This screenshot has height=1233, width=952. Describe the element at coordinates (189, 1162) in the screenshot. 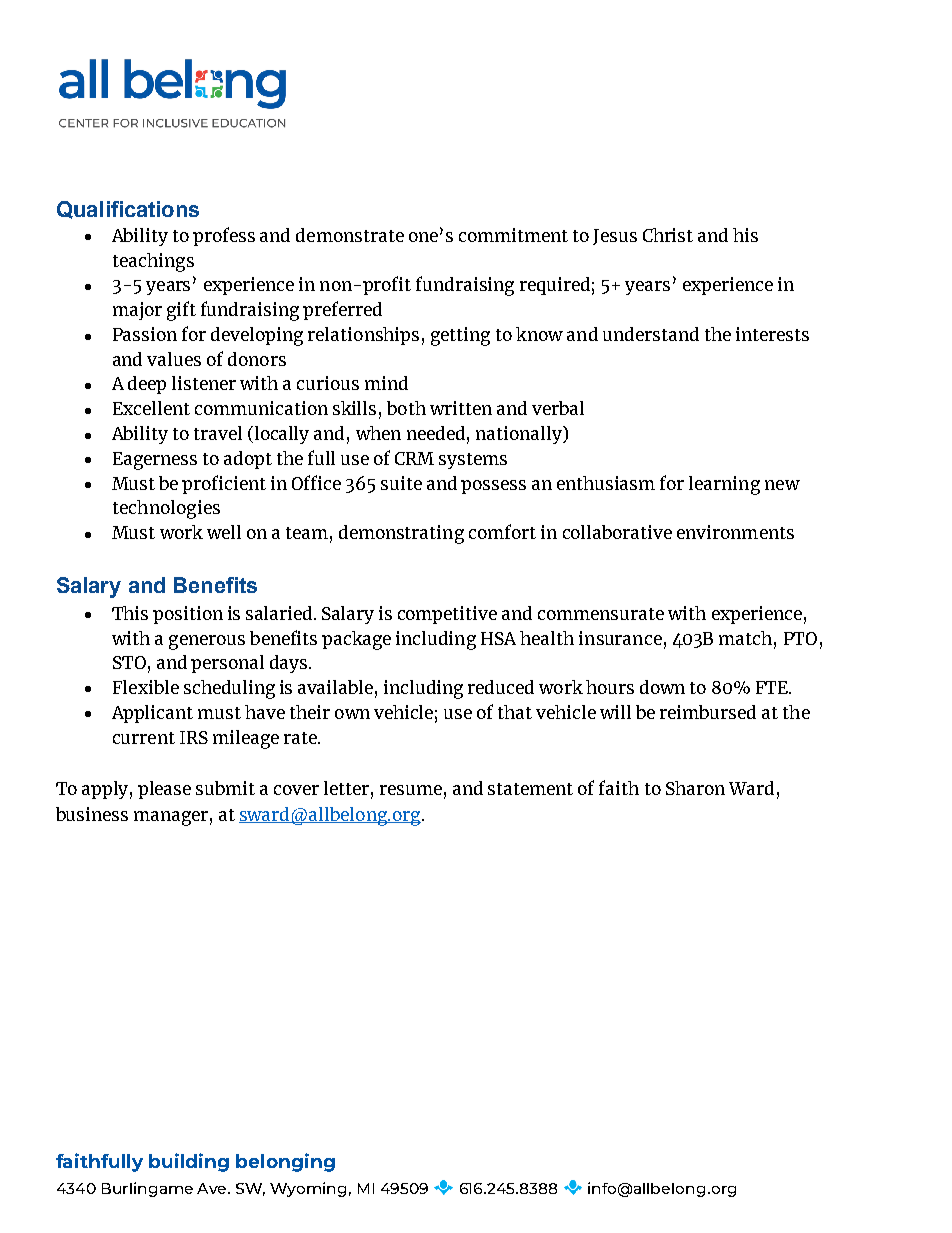

I see `building` at that location.
